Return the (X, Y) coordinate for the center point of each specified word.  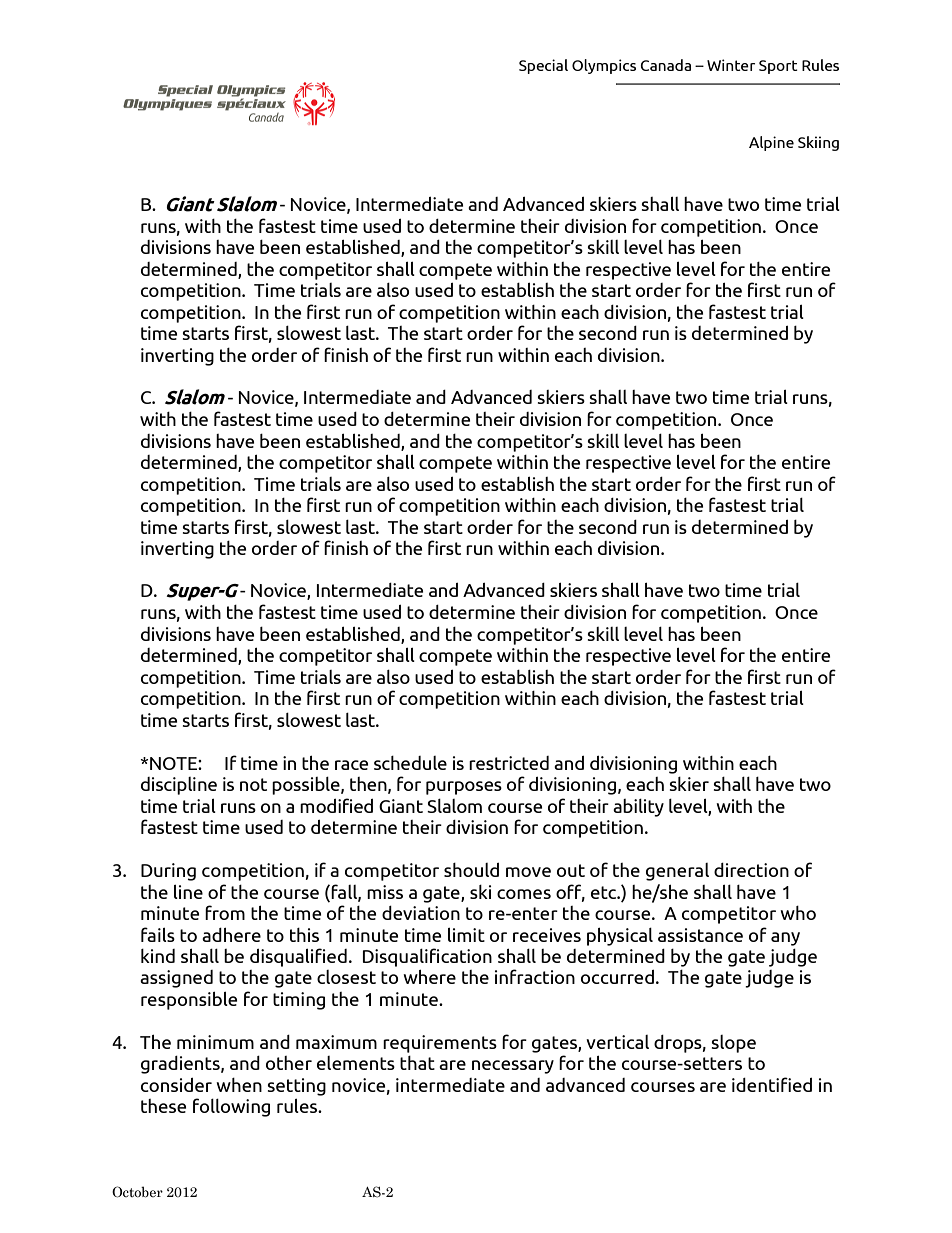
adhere (231, 935)
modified (336, 805)
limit (466, 935)
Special (543, 66)
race (351, 765)
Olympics (604, 66)
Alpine (771, 143)
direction (751, 870)
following (231, 1107)
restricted (509, 763)
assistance (700, 935)
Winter (731, 65)
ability (638, 808)
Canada (665, 65)
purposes (464, 788)
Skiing (818, 143)
